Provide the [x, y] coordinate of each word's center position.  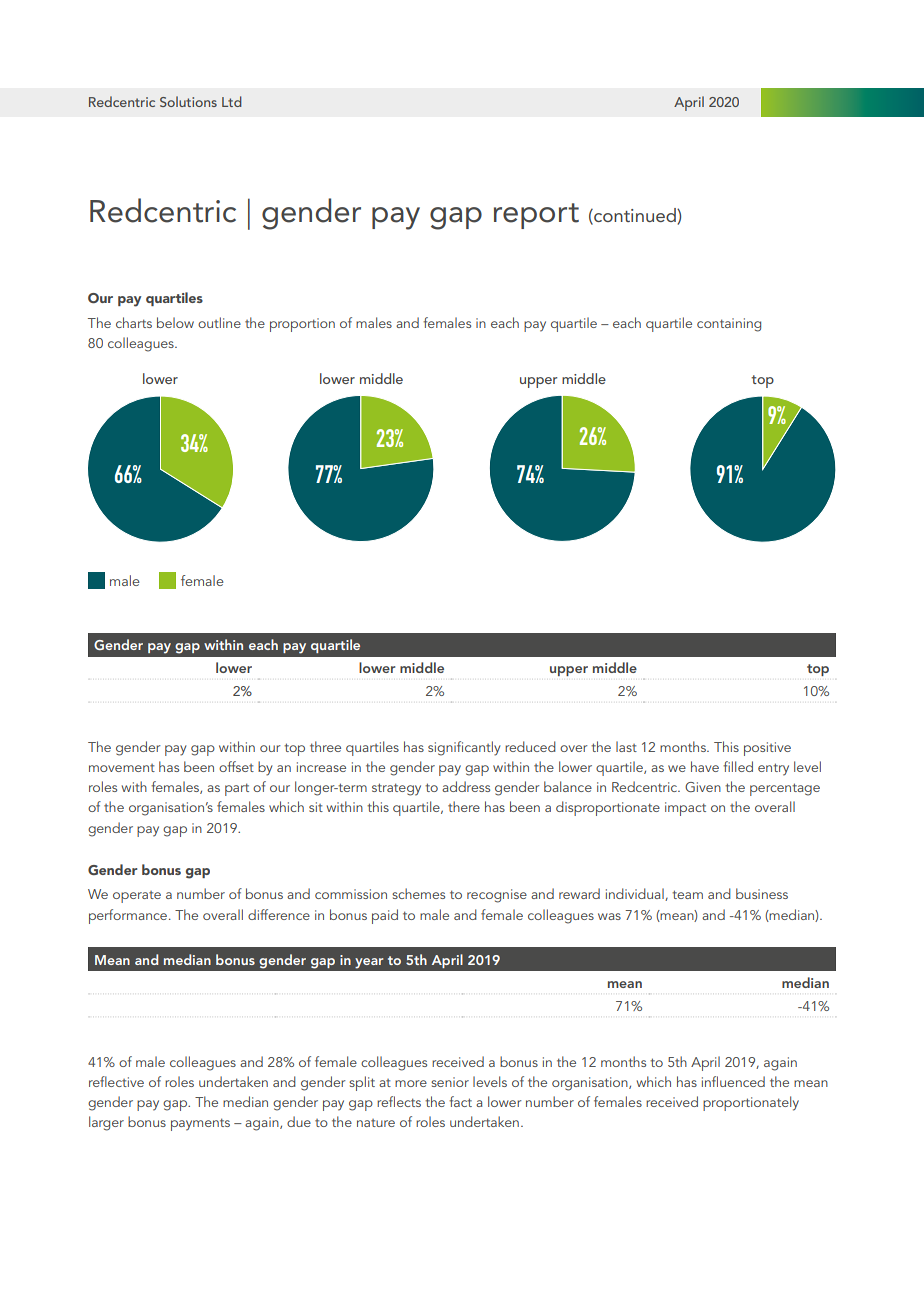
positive [767, 749]
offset [236, 766]
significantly [464, 748]
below [175, 322]
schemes [418, 893]
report [536, 216]
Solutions [188, 101]
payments [200, 1124]
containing [729, 325]
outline [219, 322]
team [687, 894]
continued [635, 216]
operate [137, 897]
